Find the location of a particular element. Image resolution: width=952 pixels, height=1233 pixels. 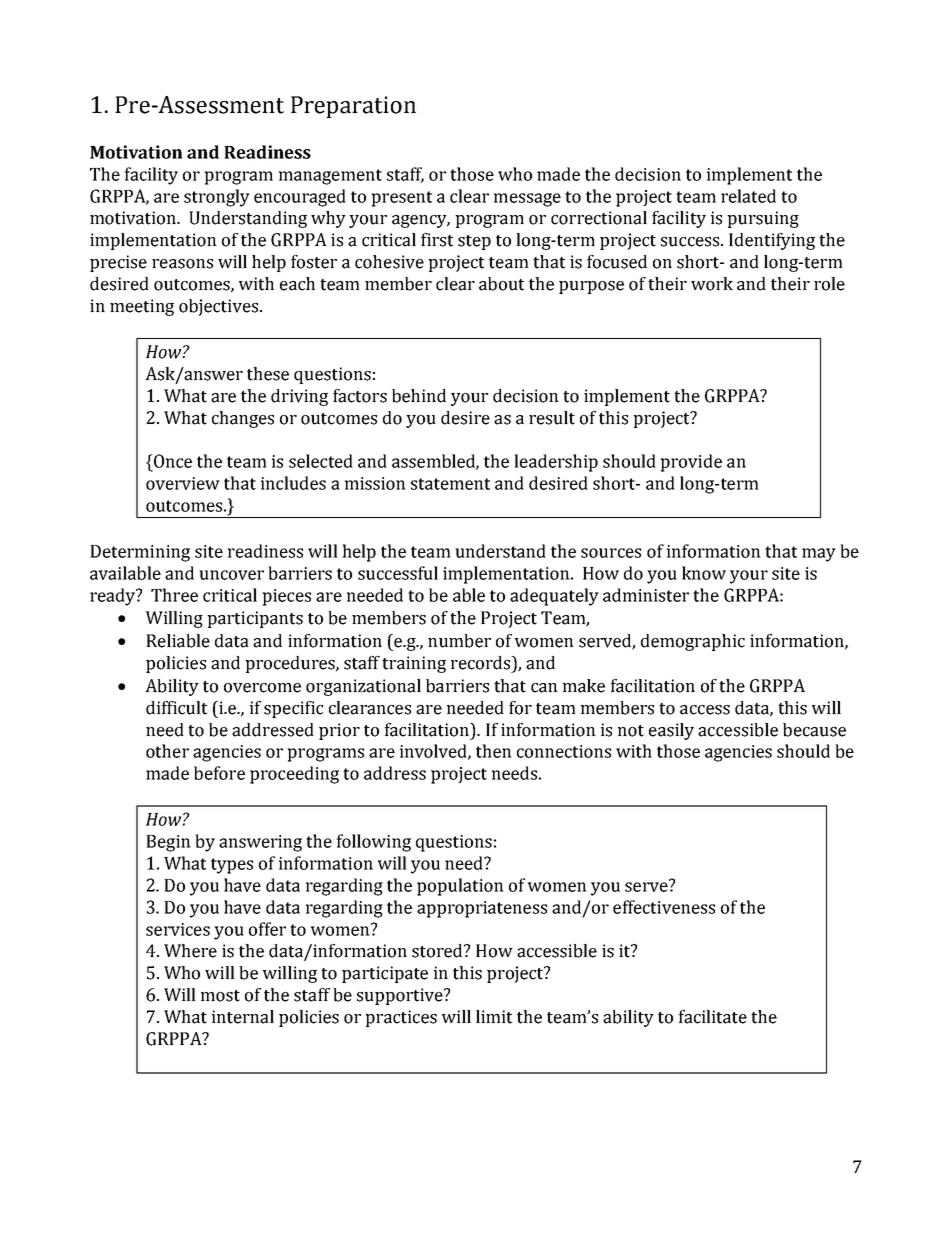

work is located at coordinates (712, 284).
